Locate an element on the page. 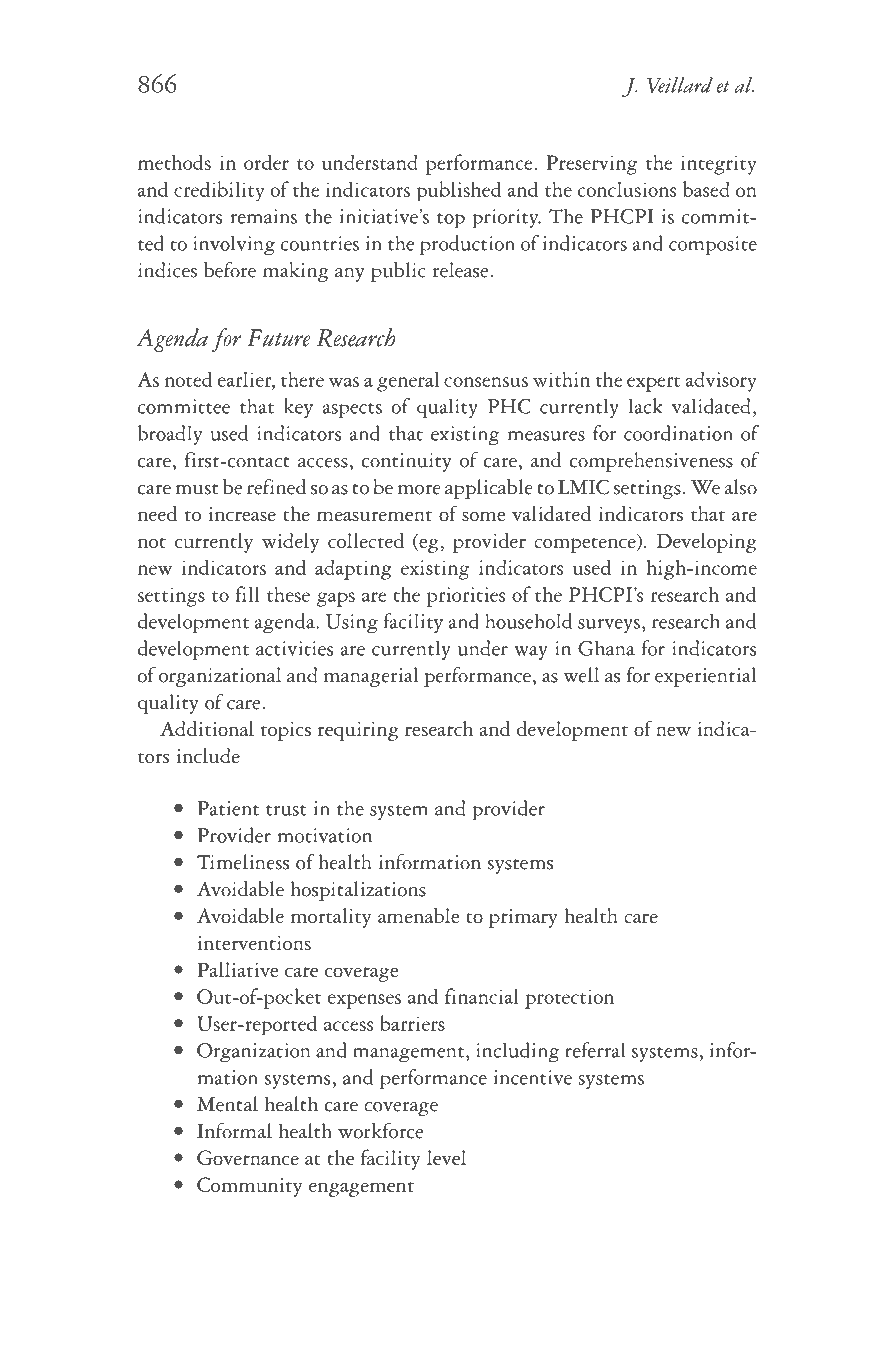 Image resolution: width=896 pixels, height=1345 pixels. level is located at coordinates (446, 1157).
